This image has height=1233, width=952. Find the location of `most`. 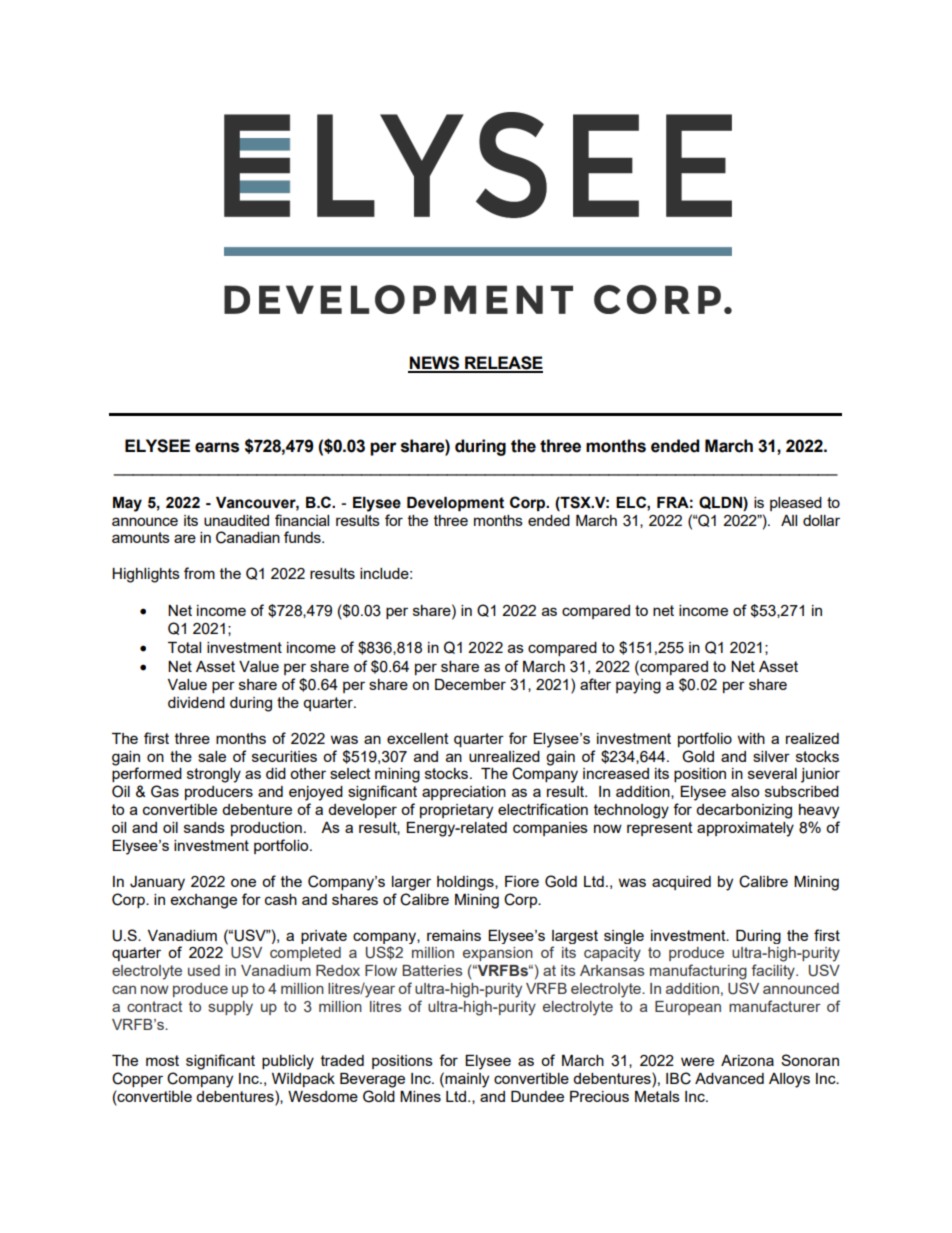

most is located at coordinates (162, 1060).
